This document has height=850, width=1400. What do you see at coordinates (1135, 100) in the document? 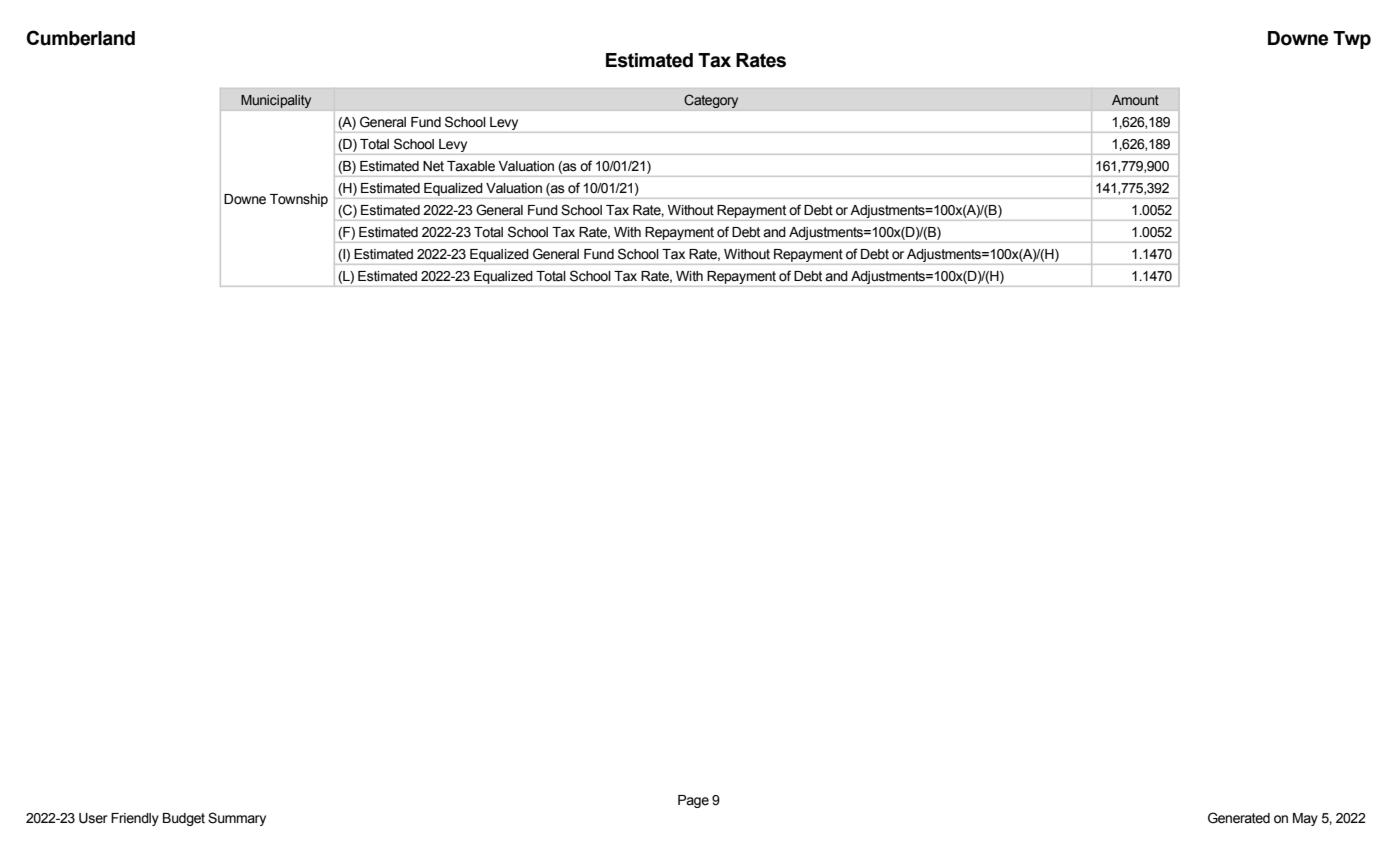
I see `Amount` at bounding box center [1135, 100].
